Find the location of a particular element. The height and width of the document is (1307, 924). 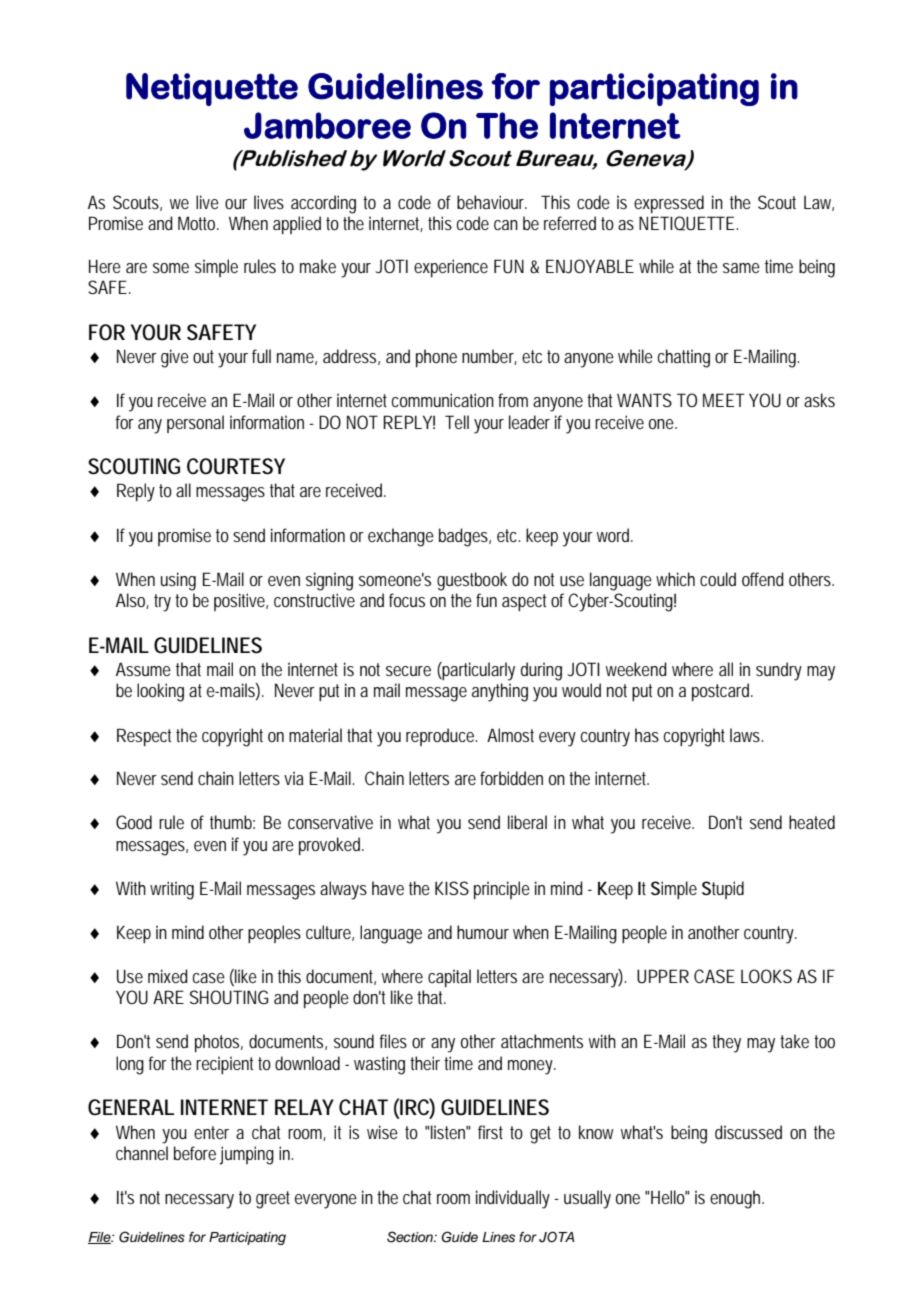

Motto is located at coordinates (198, 223).
